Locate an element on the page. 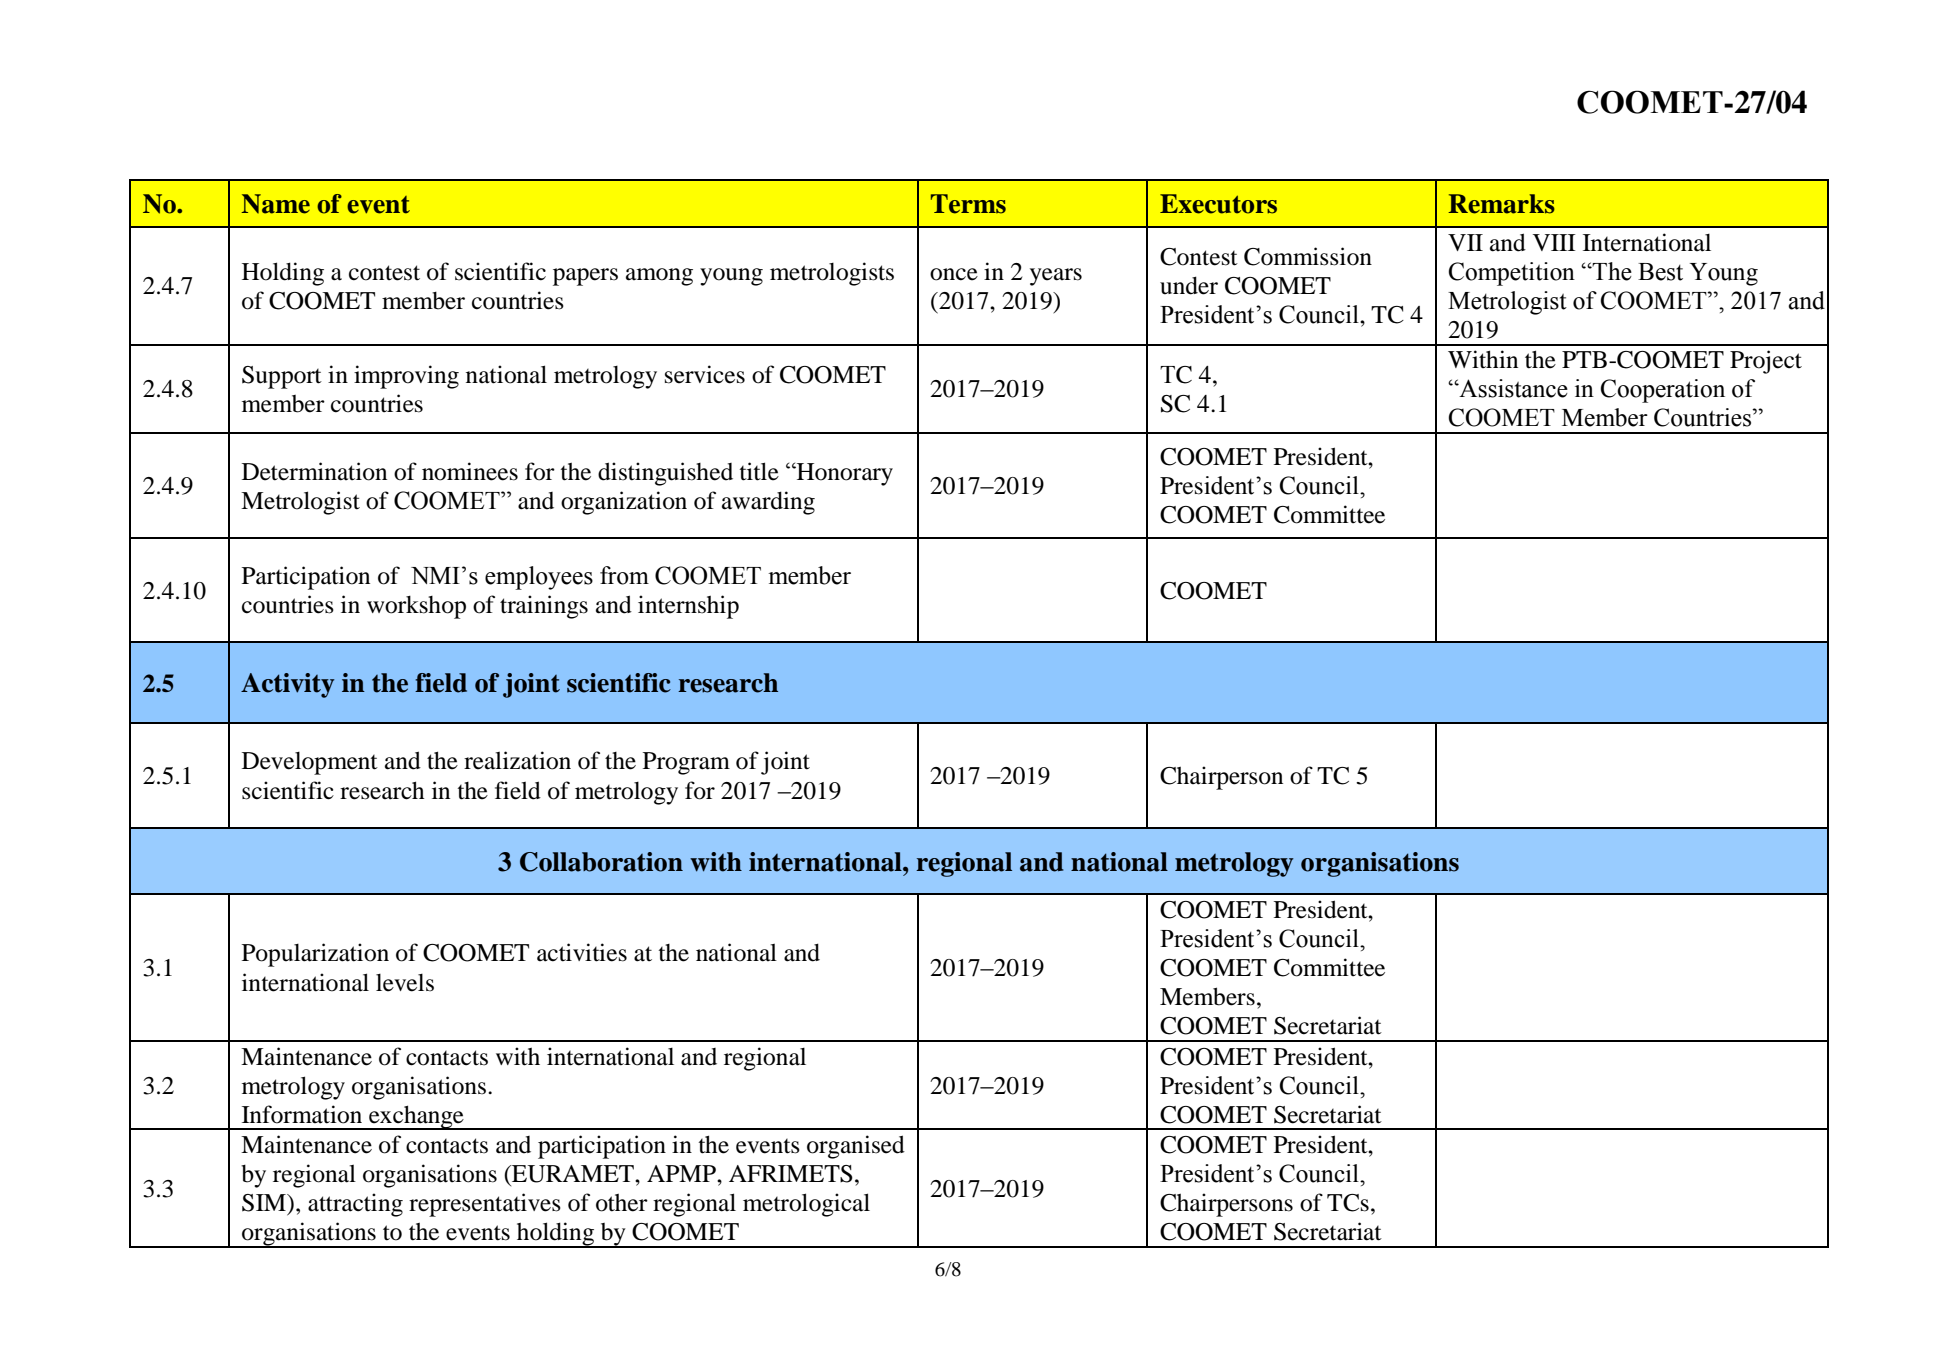 The height and width of the document is (1370, 1938). Terms is located at coordinates (968, 204).
